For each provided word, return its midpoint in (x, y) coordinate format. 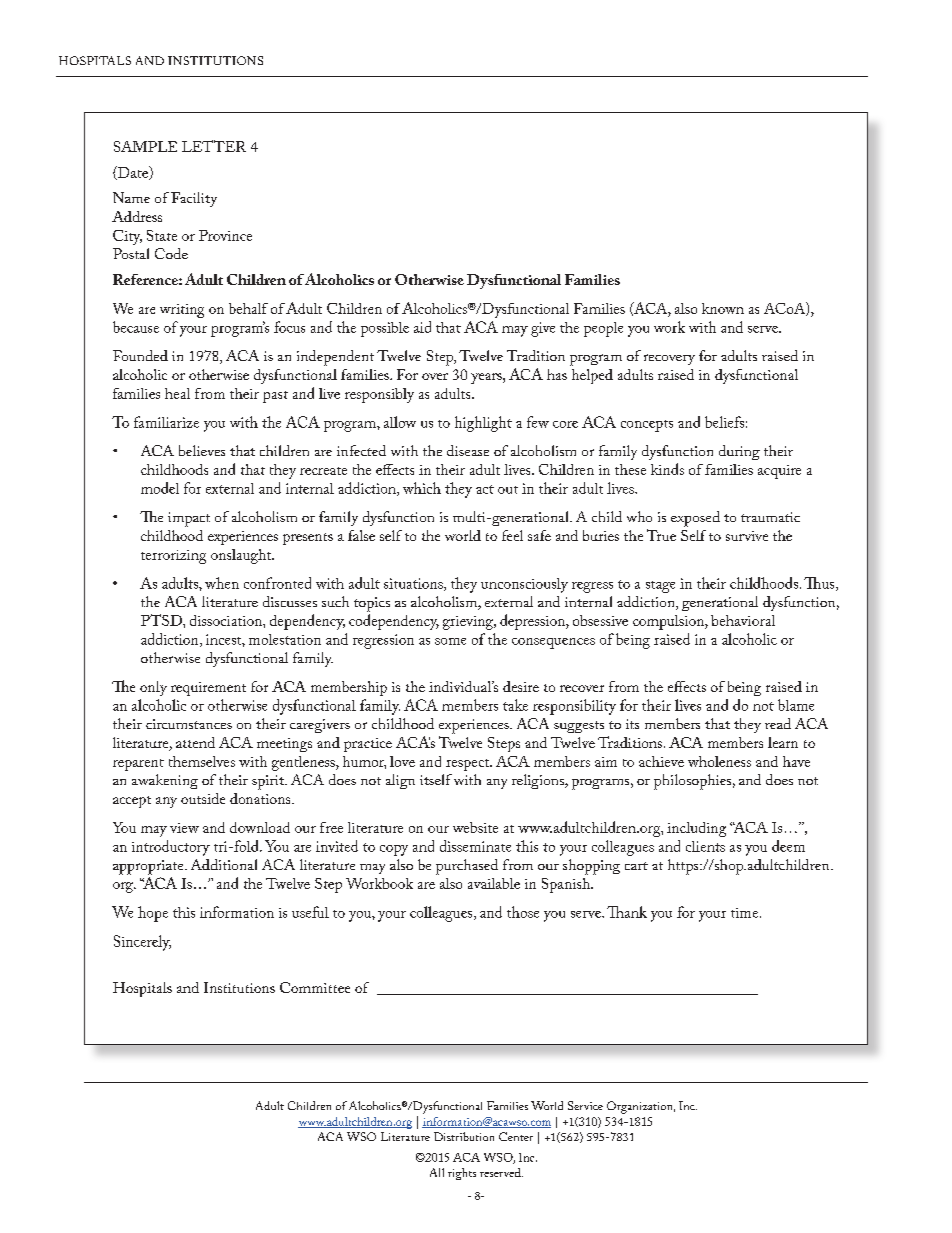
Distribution (464, 1136)
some (450, 641)
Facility (194, 199)
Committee (315, 987)
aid (422, 327)
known (723, 308)
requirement (208, 689)
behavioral (743, 620)
